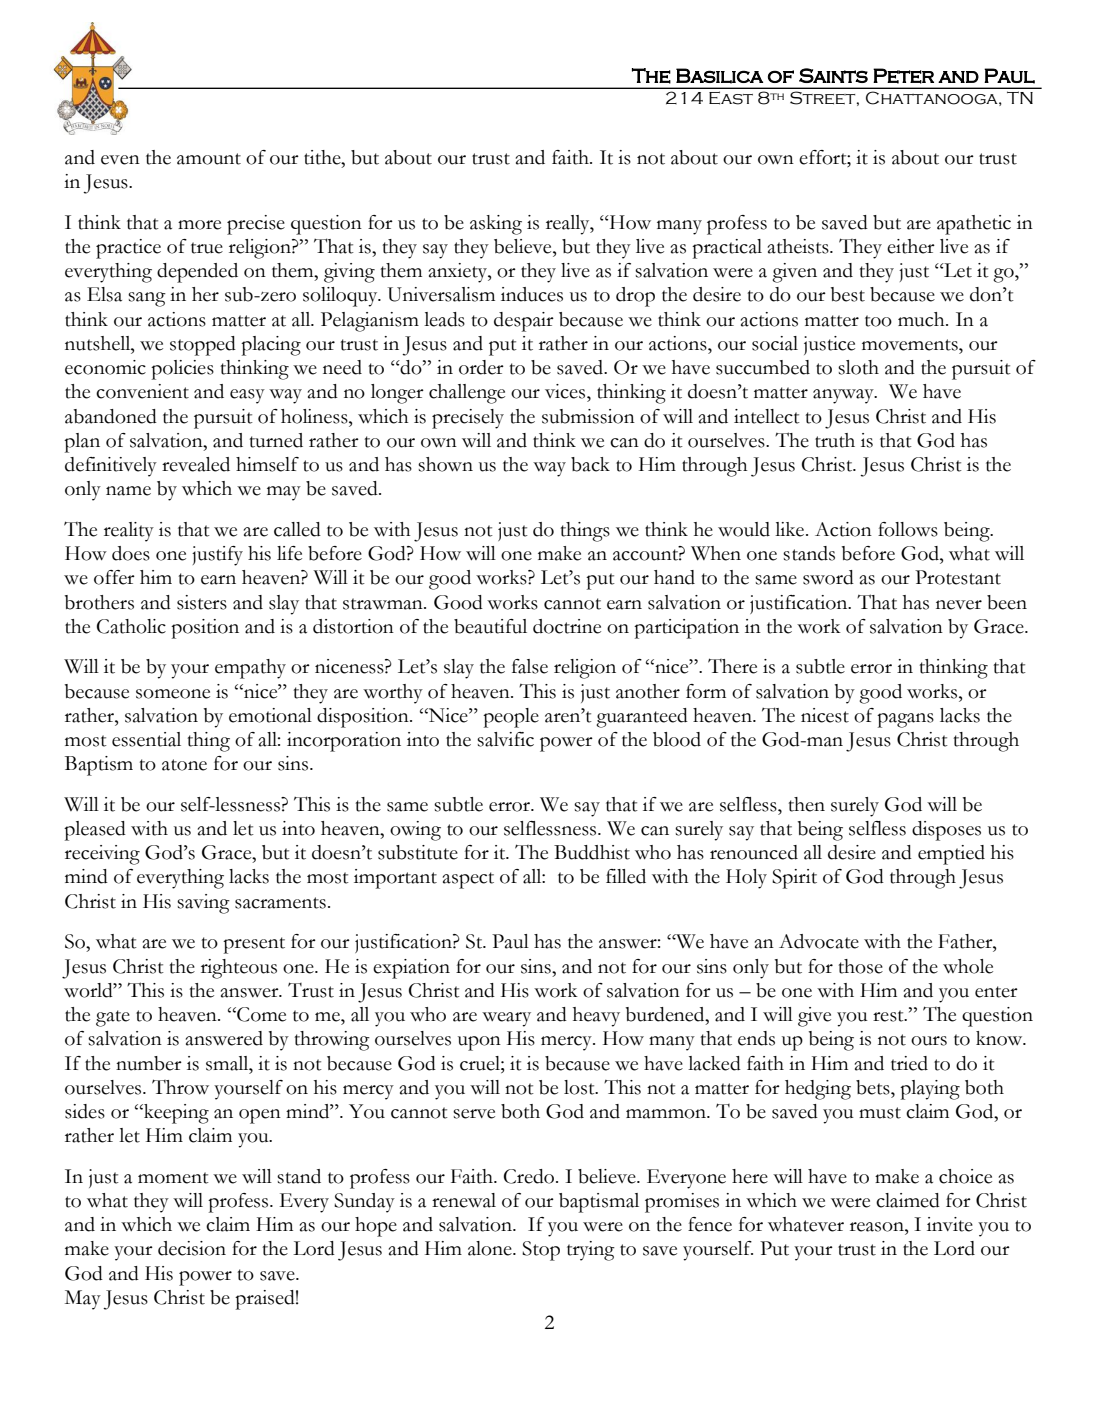  I want to click on decision, so click(192, 1248).
